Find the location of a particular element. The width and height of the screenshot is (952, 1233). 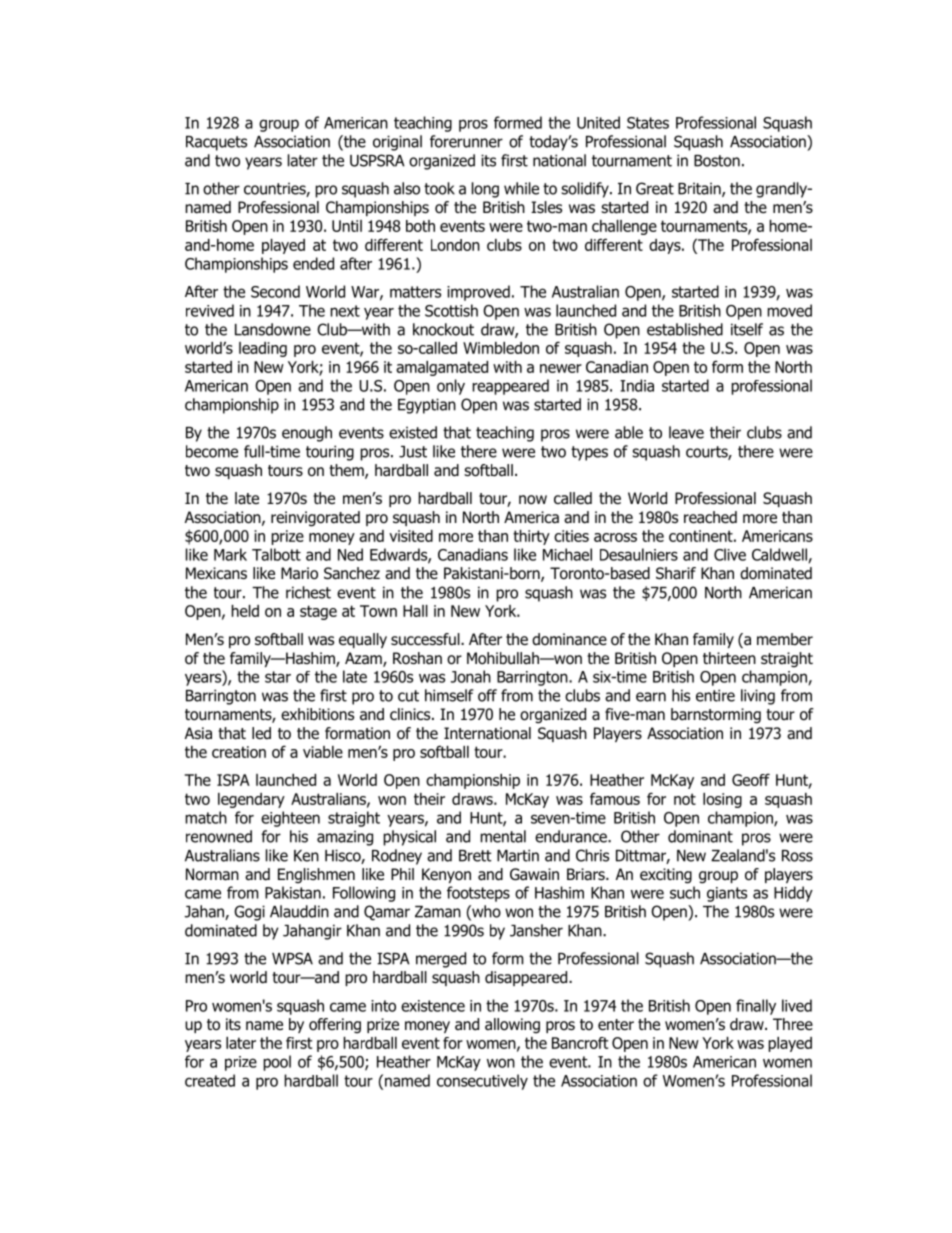

himself is located at coordinates (449, 695).
